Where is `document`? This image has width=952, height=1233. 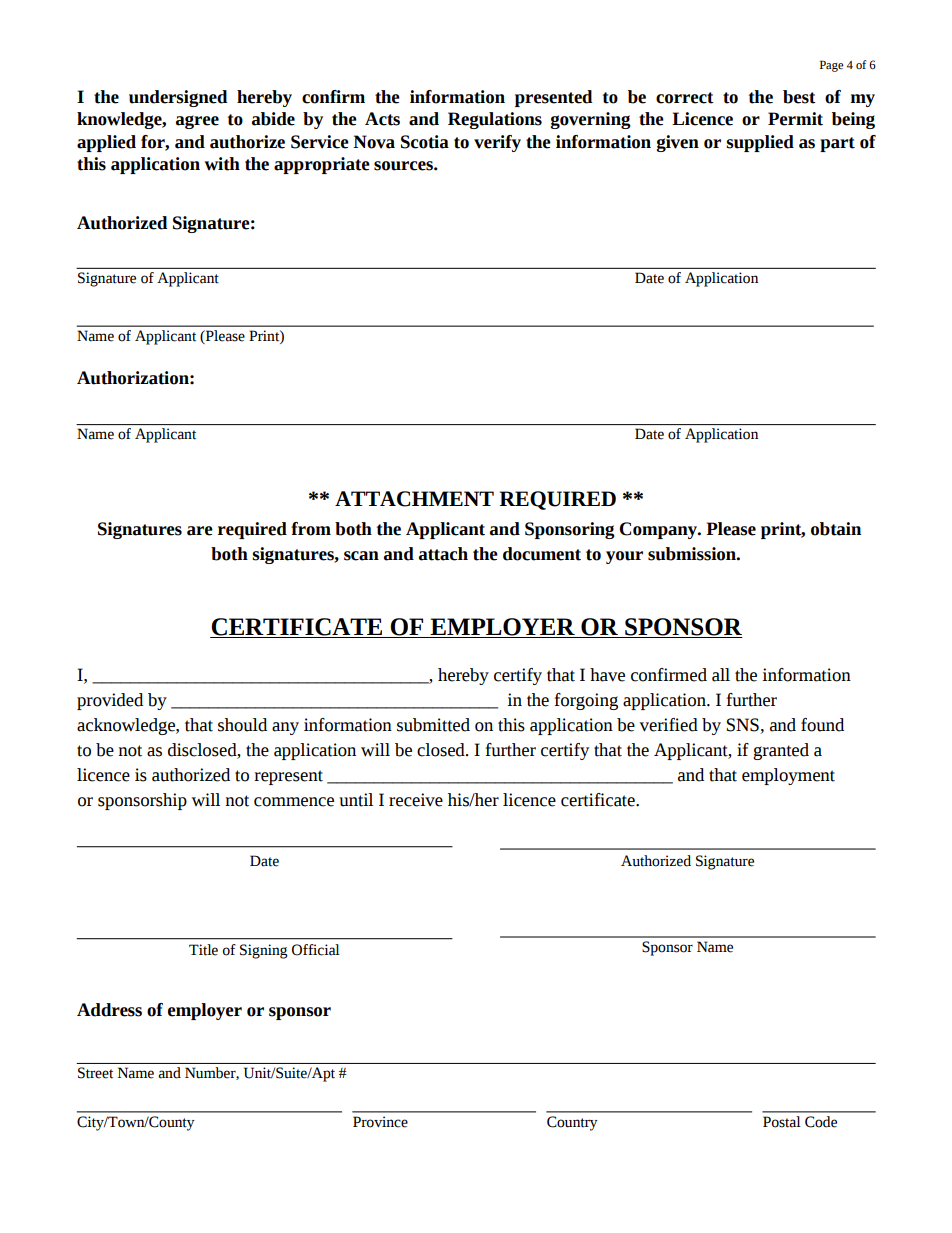
document is located at coordinates (542, 554).
